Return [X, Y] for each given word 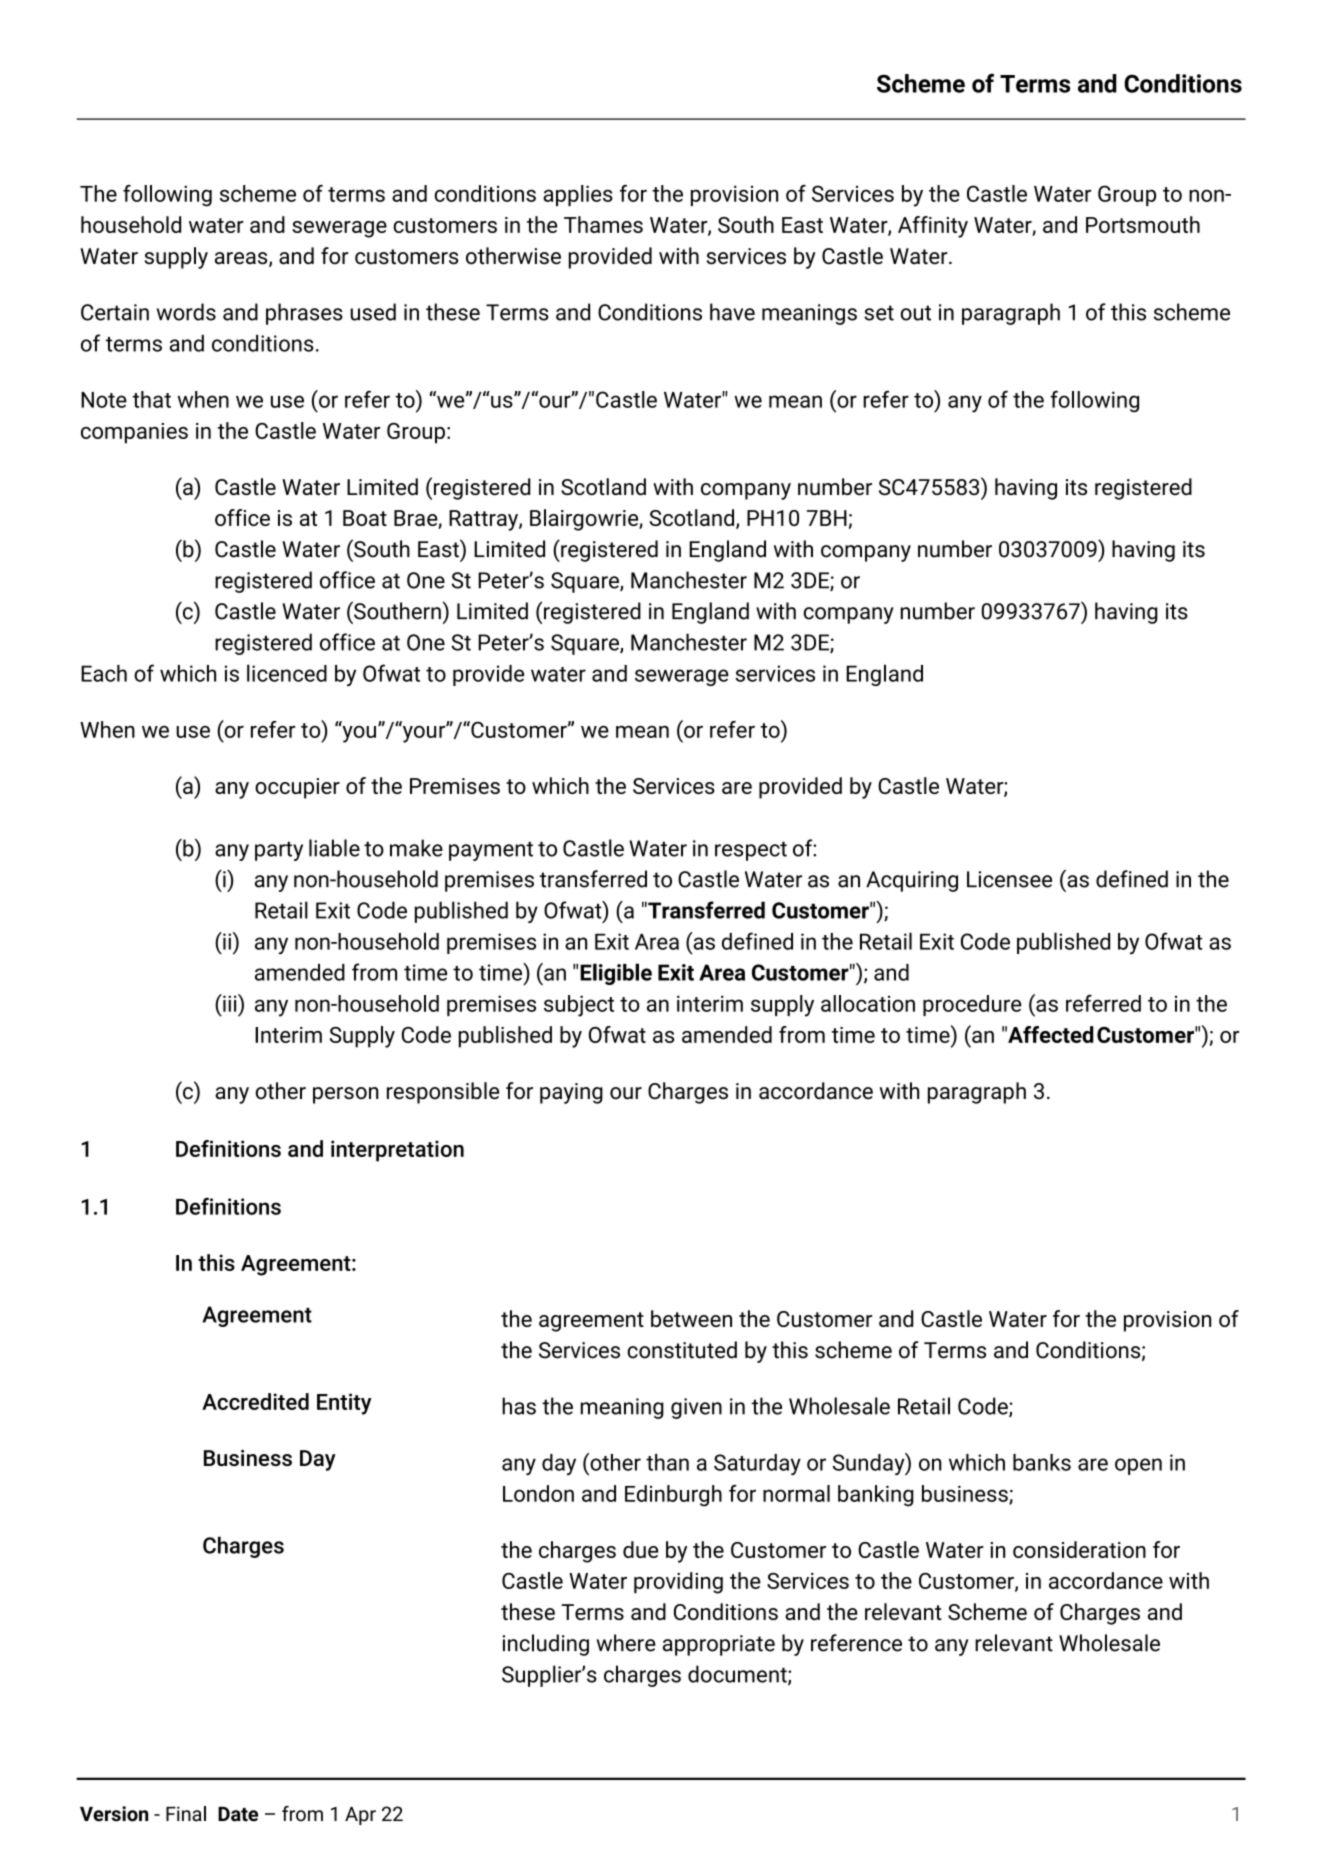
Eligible [616, 974]
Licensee [1009, 879]
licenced [287, 673]
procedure [972, 1005]
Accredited [255, 1401]
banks [1042, 1462]
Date [238, 1814]
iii [230, 1003]
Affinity [933, 227]
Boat [365, 518]
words [186, 312]
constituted [682, 1350]
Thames [603, 224]
